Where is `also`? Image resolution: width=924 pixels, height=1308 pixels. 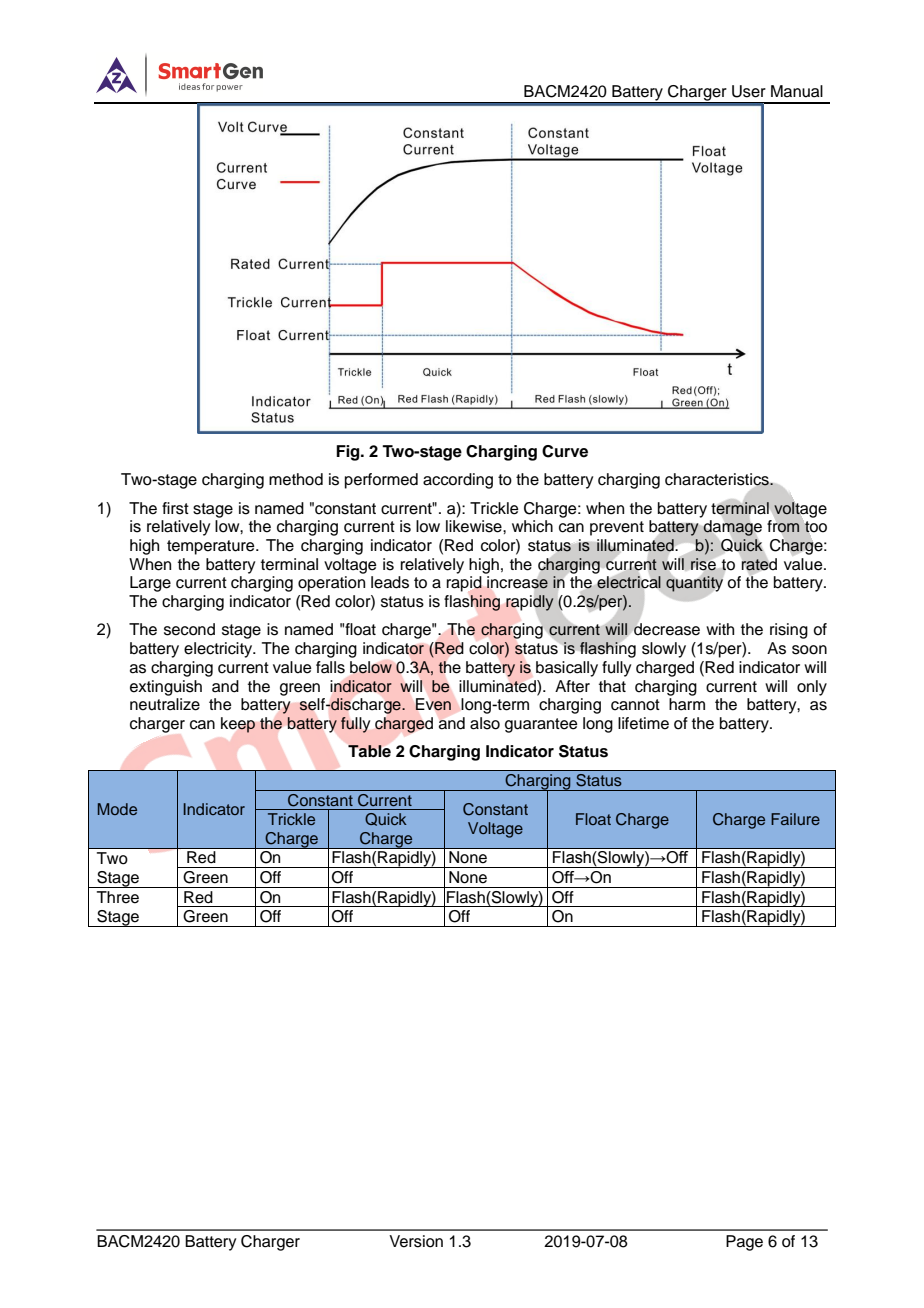
also is located at coordinates (485, 723).
